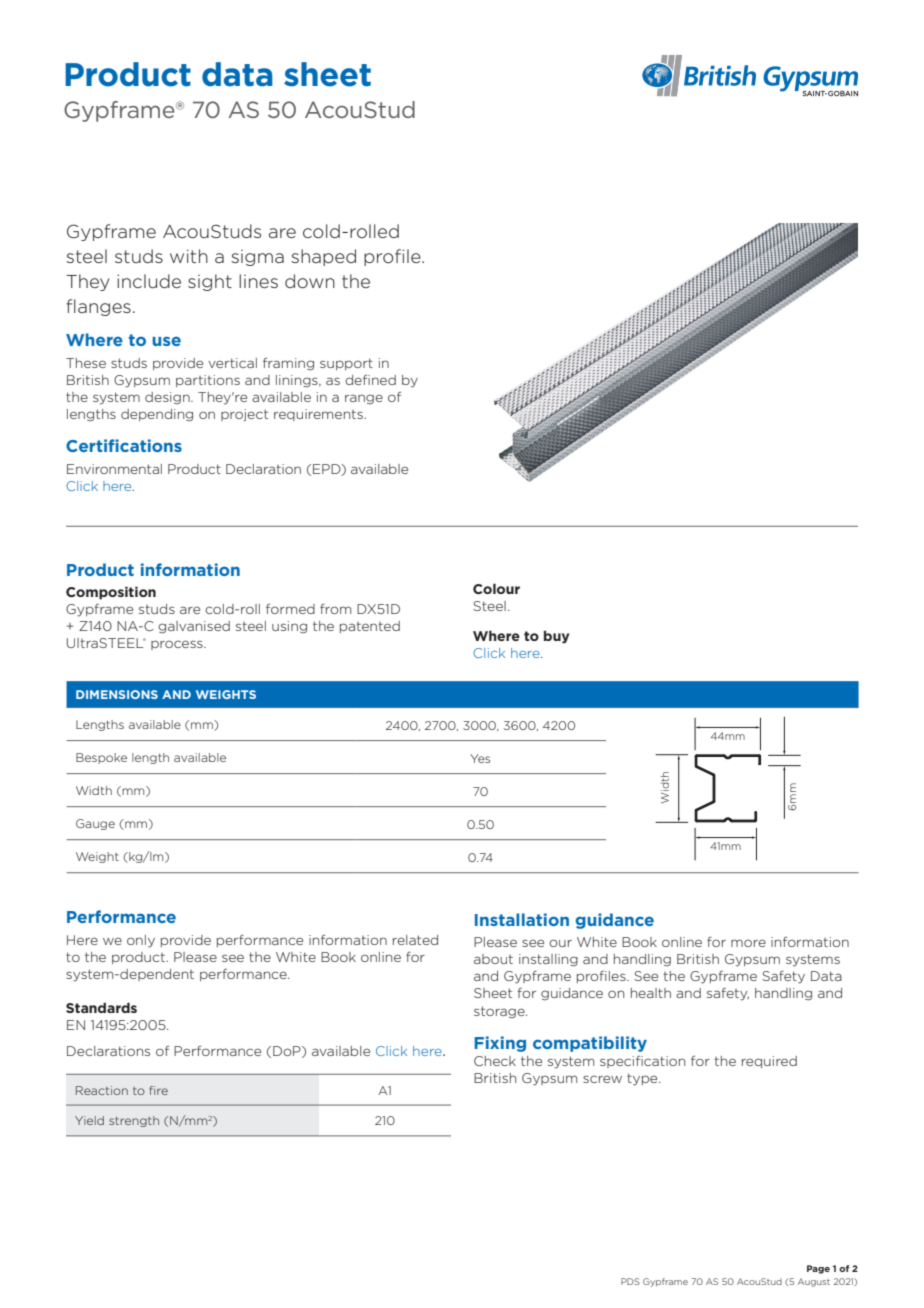  I want to click on Yes, so click(480, 758).
